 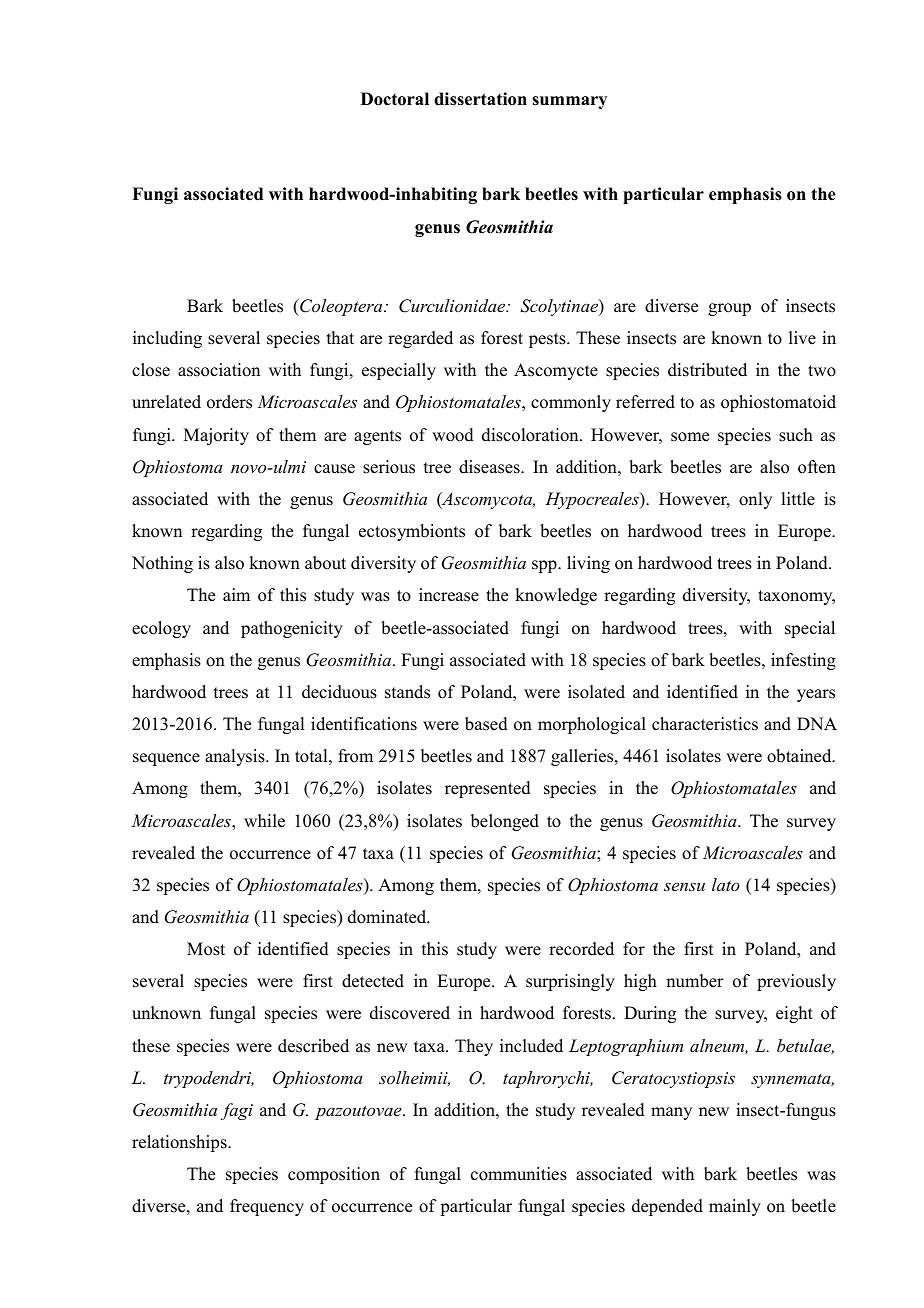 What do you see at coordinates (292, 629) in the screenshot?
I see `pathogenicity` at bounding box center [292, 629].
